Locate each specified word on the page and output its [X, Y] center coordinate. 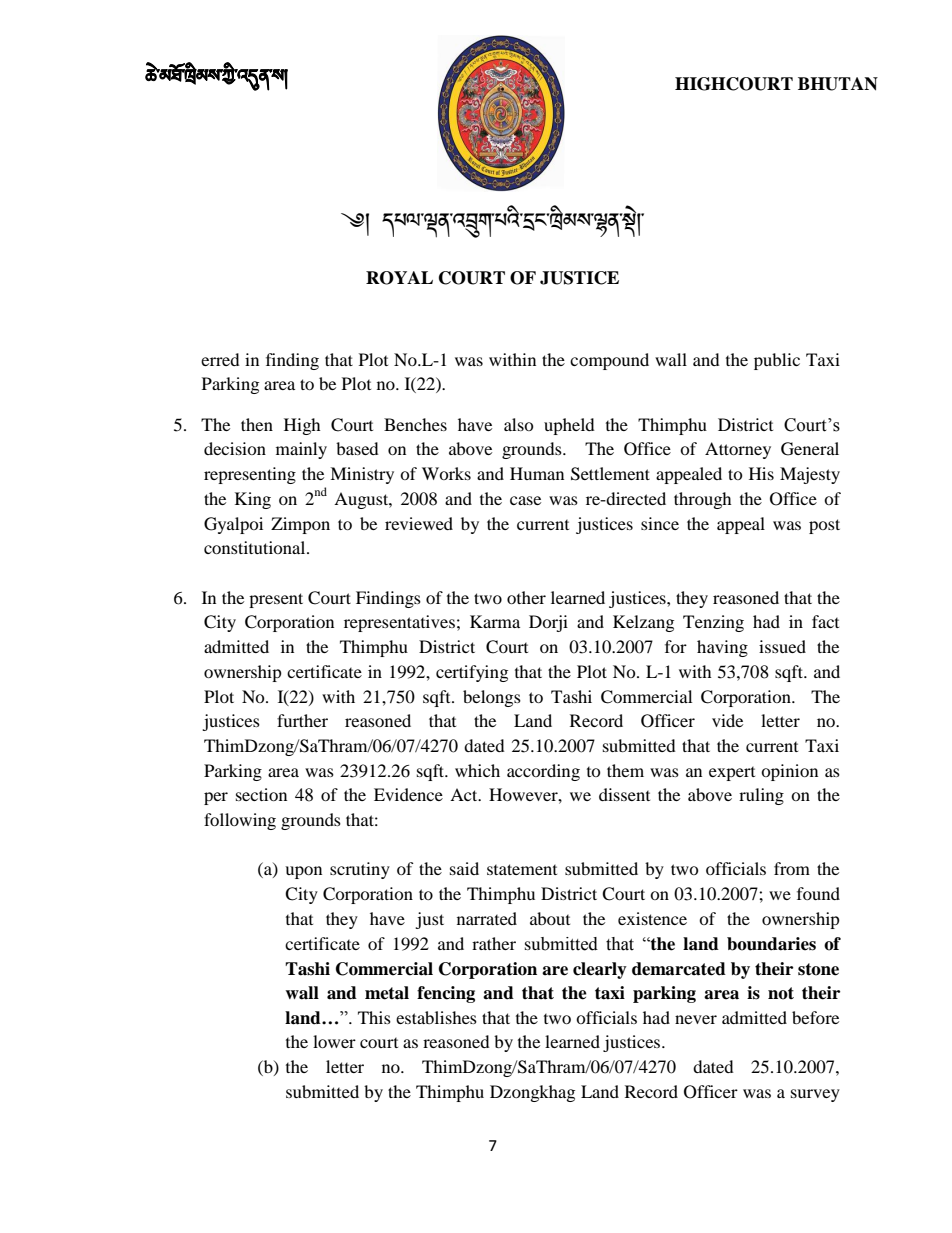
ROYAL [399, 278]
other [526, 597]
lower [334, 1041]
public [777, 361]
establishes [436, 1017]
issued [782, 646]
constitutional [256, 547]
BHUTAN [838, 84]
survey [815, 1095]
